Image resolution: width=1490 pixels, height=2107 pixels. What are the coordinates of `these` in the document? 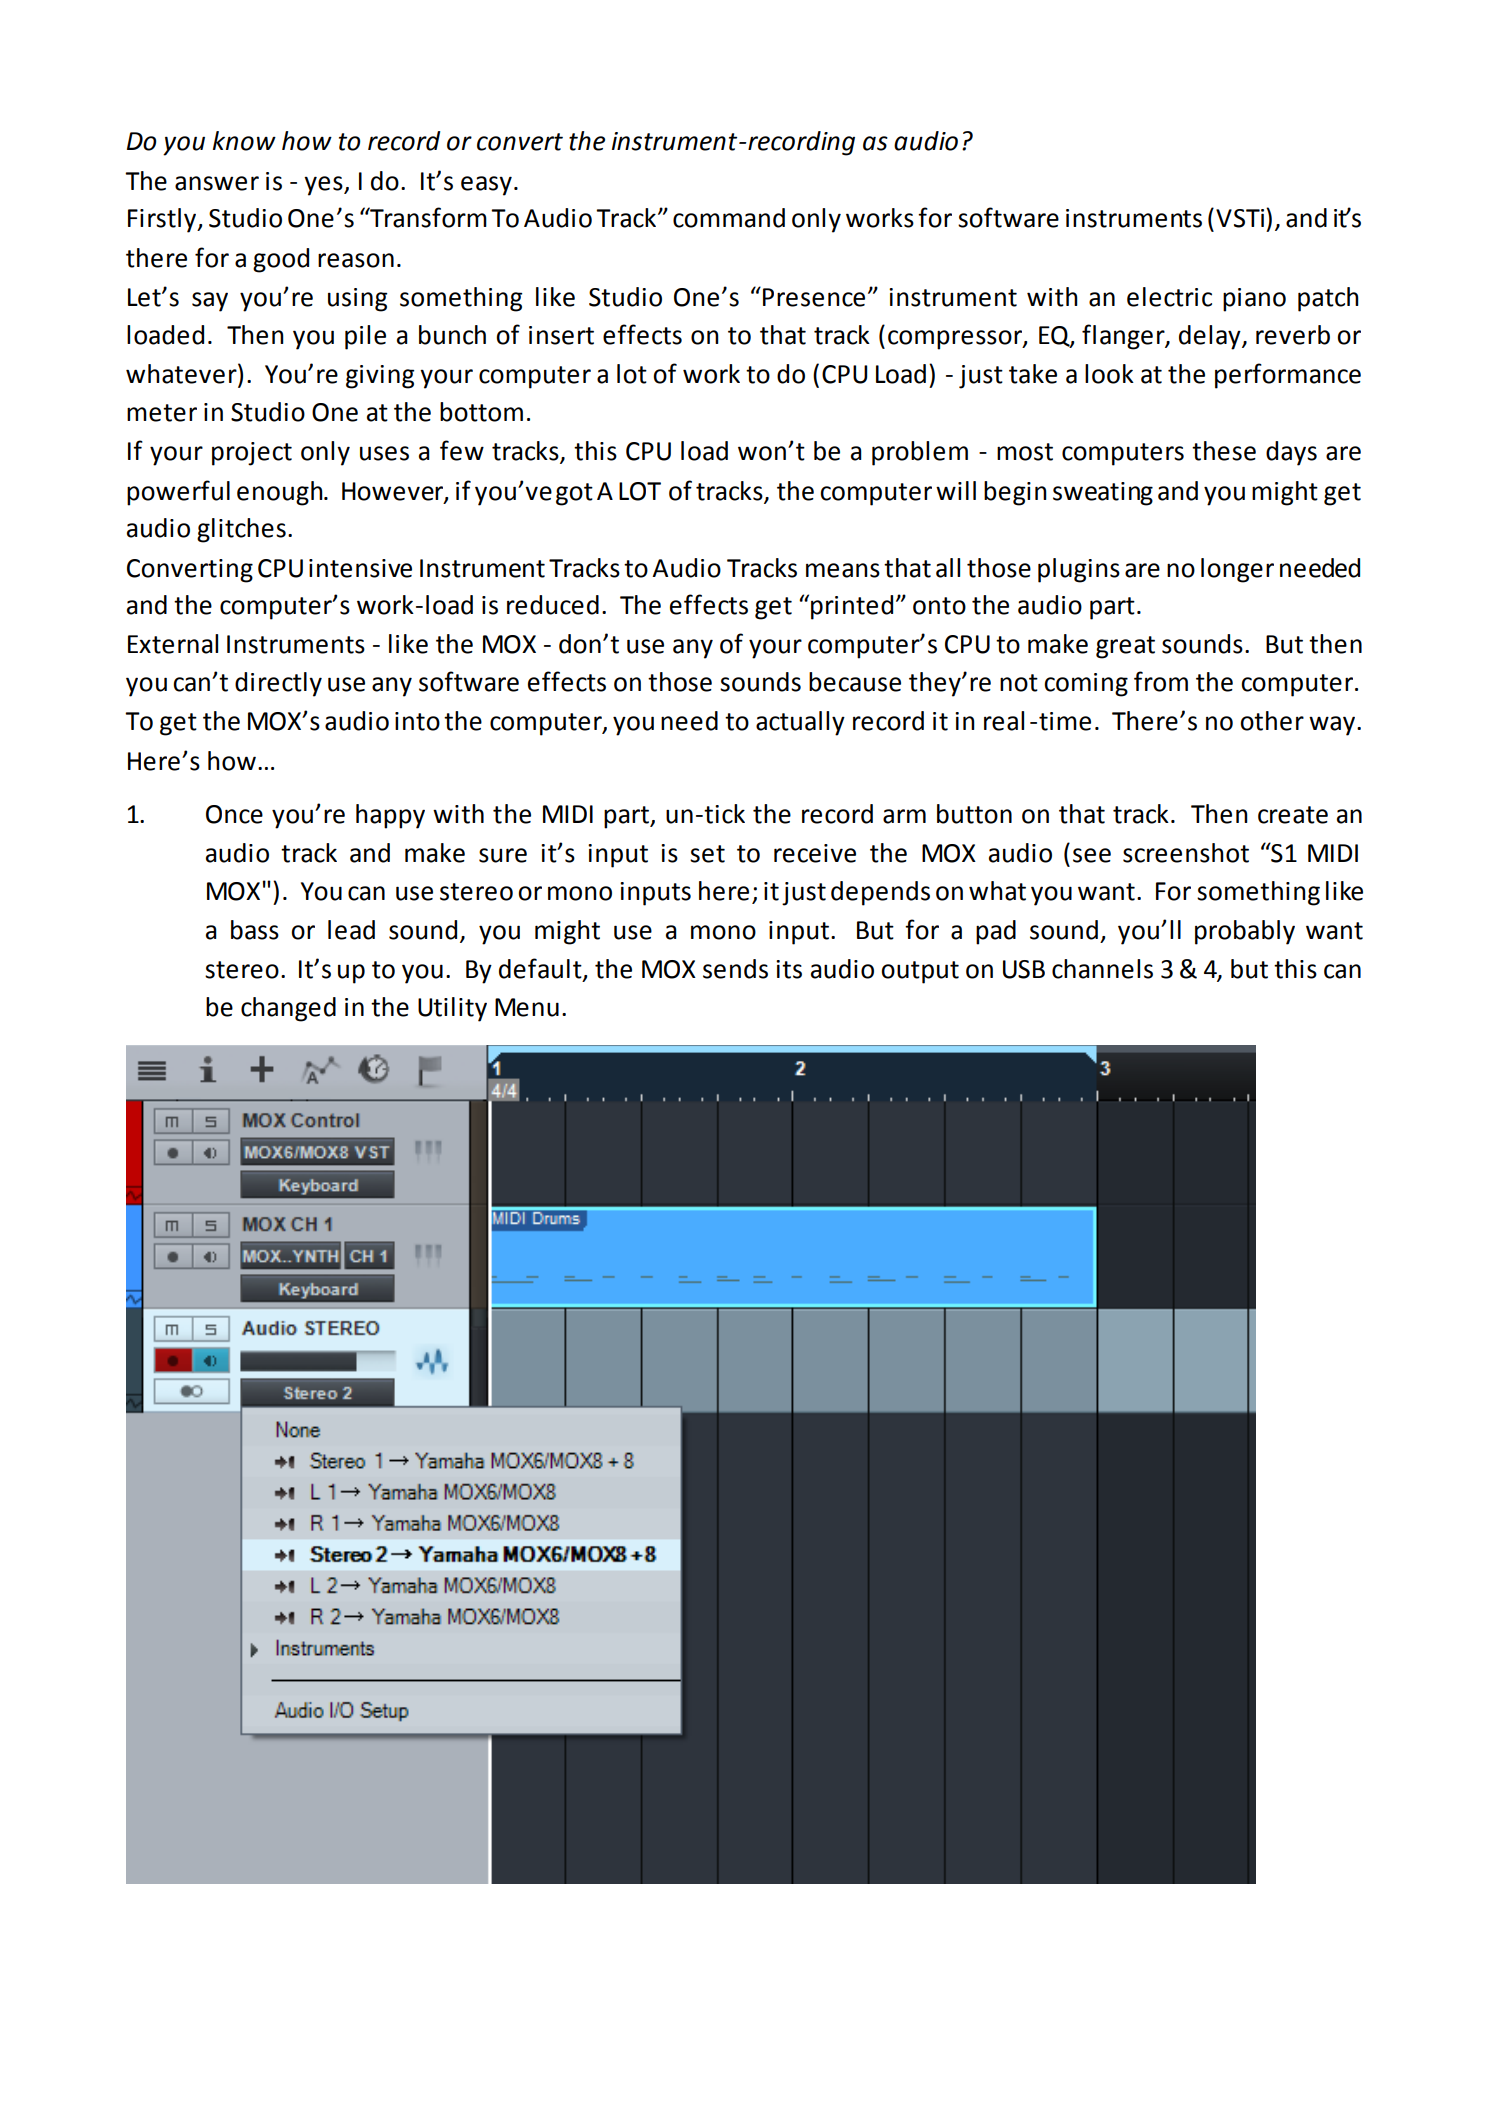 It's located at (1224, 451).
